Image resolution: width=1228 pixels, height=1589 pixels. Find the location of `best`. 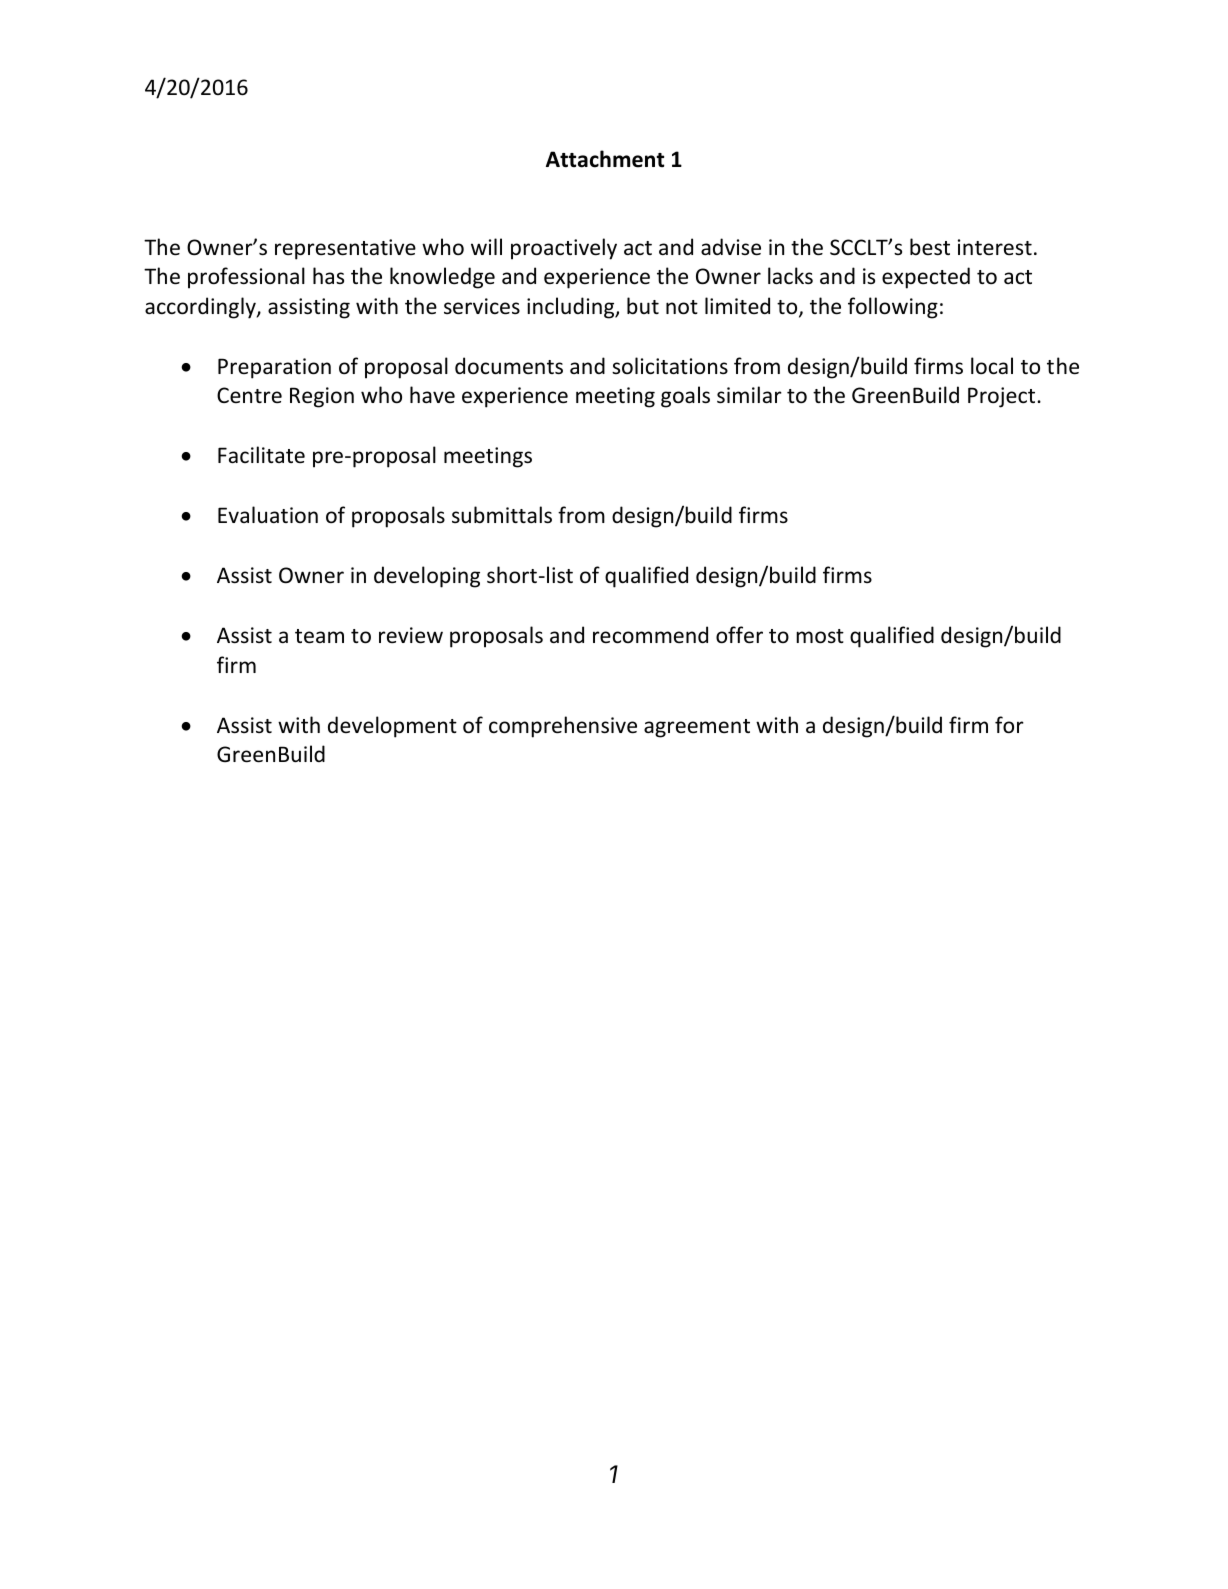

best is located at coordinates (930, 247).
